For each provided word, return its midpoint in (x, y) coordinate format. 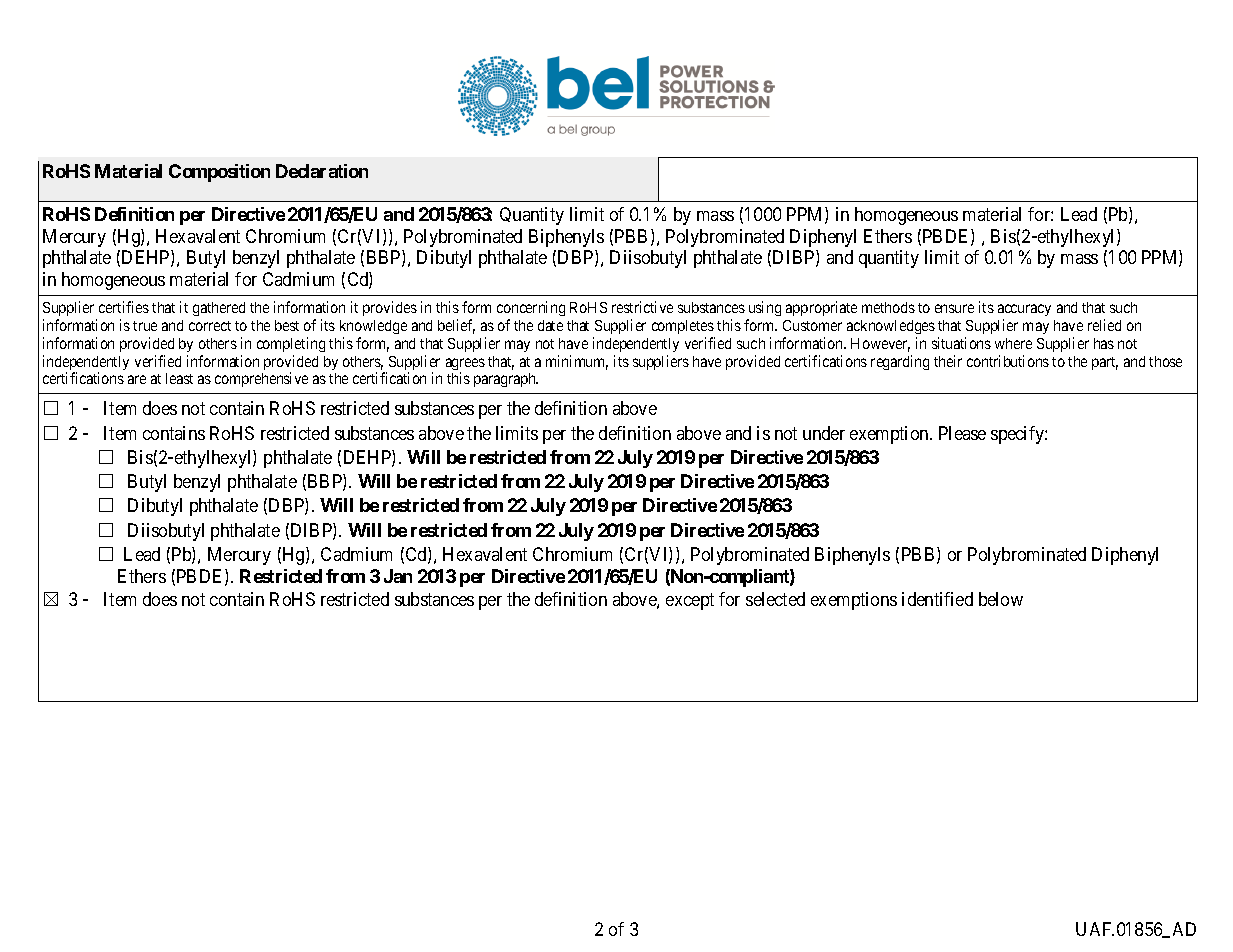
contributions (1008, 361)
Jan (398, 576)
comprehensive (261, 379)
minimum (577, 362)
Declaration (322, 171)
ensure (954, 308)
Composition (219, 173)
